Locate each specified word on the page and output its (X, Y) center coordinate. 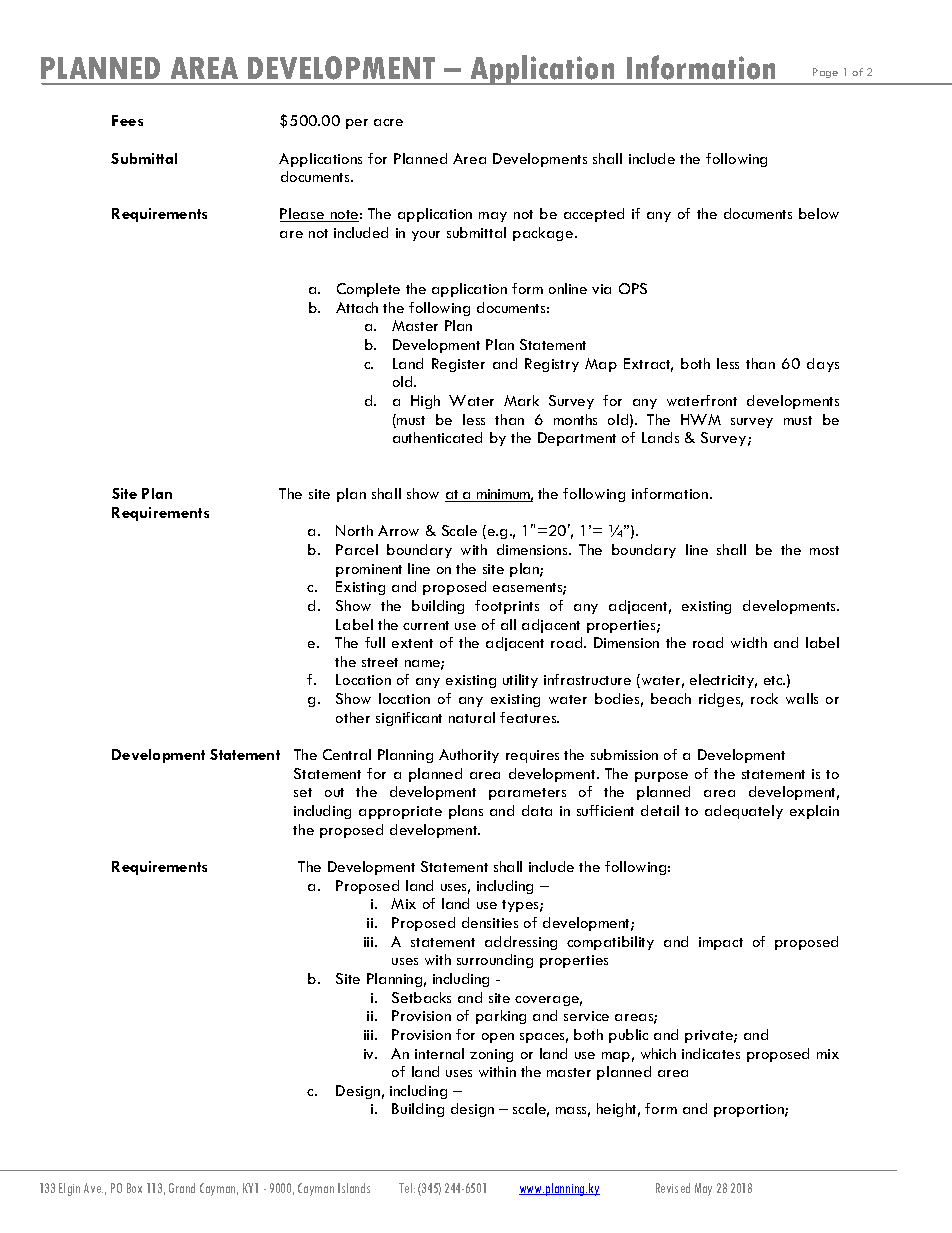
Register (458, 365)
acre (388, 122)
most (824, 550)
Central (347, 754)
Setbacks (421, 997)
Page (825, 73)
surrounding (495, 961)
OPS (633, 288)
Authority (469, 756)
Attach (357, 307)
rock (764, 698)
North (354, 530)
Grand (182, 1188)
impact (721, 943)
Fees (127, 120)
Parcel (357, 549)
